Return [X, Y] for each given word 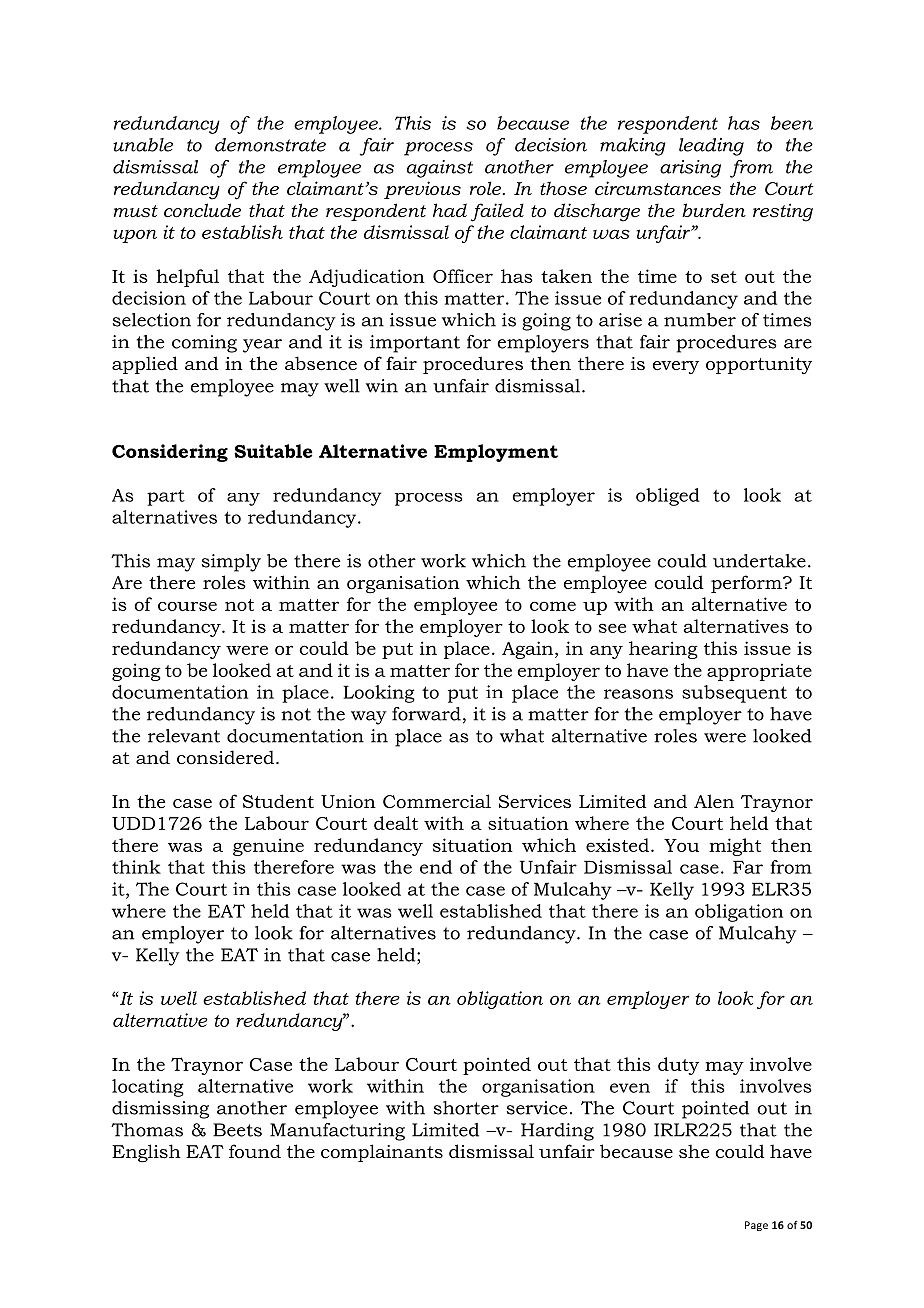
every [676, 367]
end [436, 867]
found [255, 1151]
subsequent [734, 694]
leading [711, 147]
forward [426, 714]
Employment [496, 453]
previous [422, 190]
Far [748, 867]
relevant [184, 736]
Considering [170, 453]
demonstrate [270, 145]
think [136, 867]
